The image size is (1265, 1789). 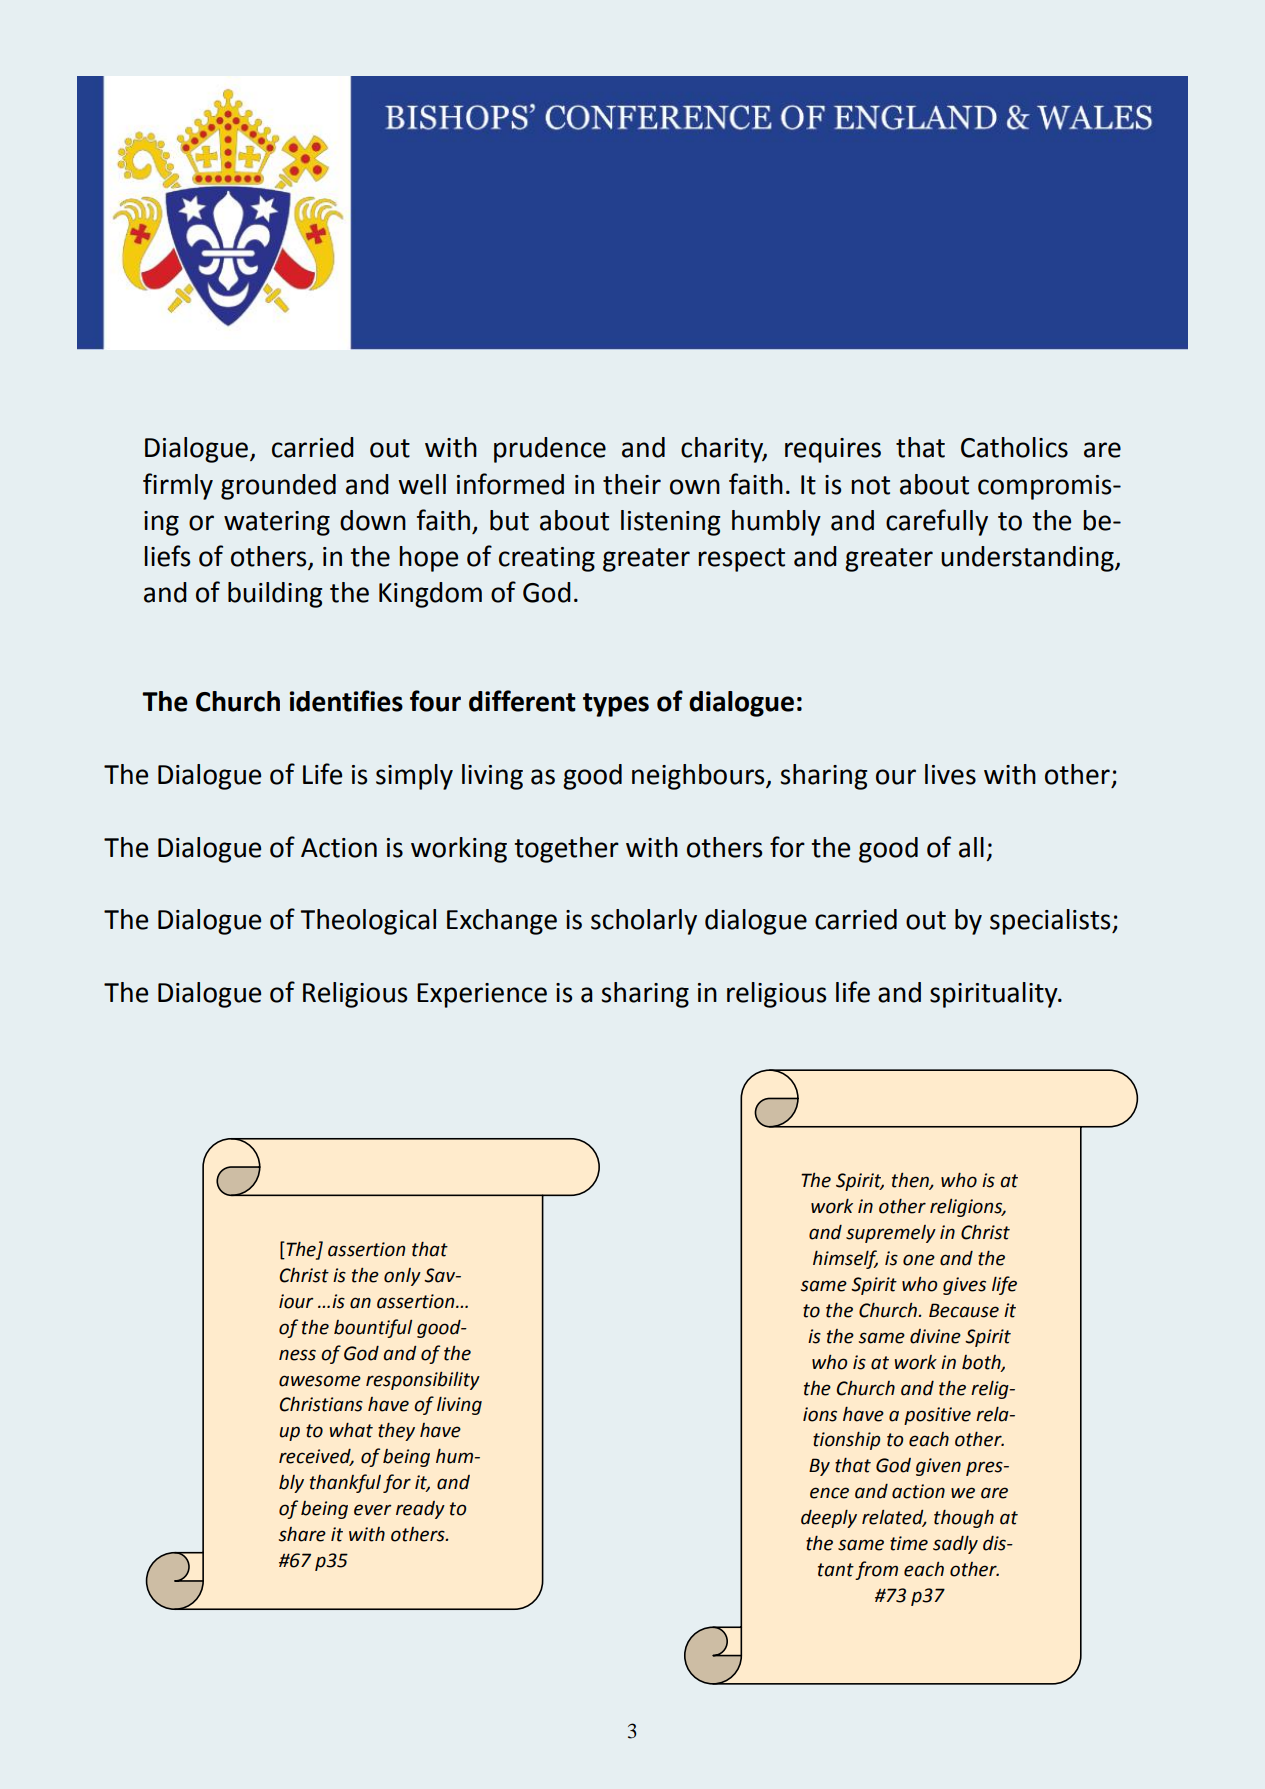 What do you see at coordinates (368, 922) in the page?
I see `Theological` at bounding box center [368, 922].
